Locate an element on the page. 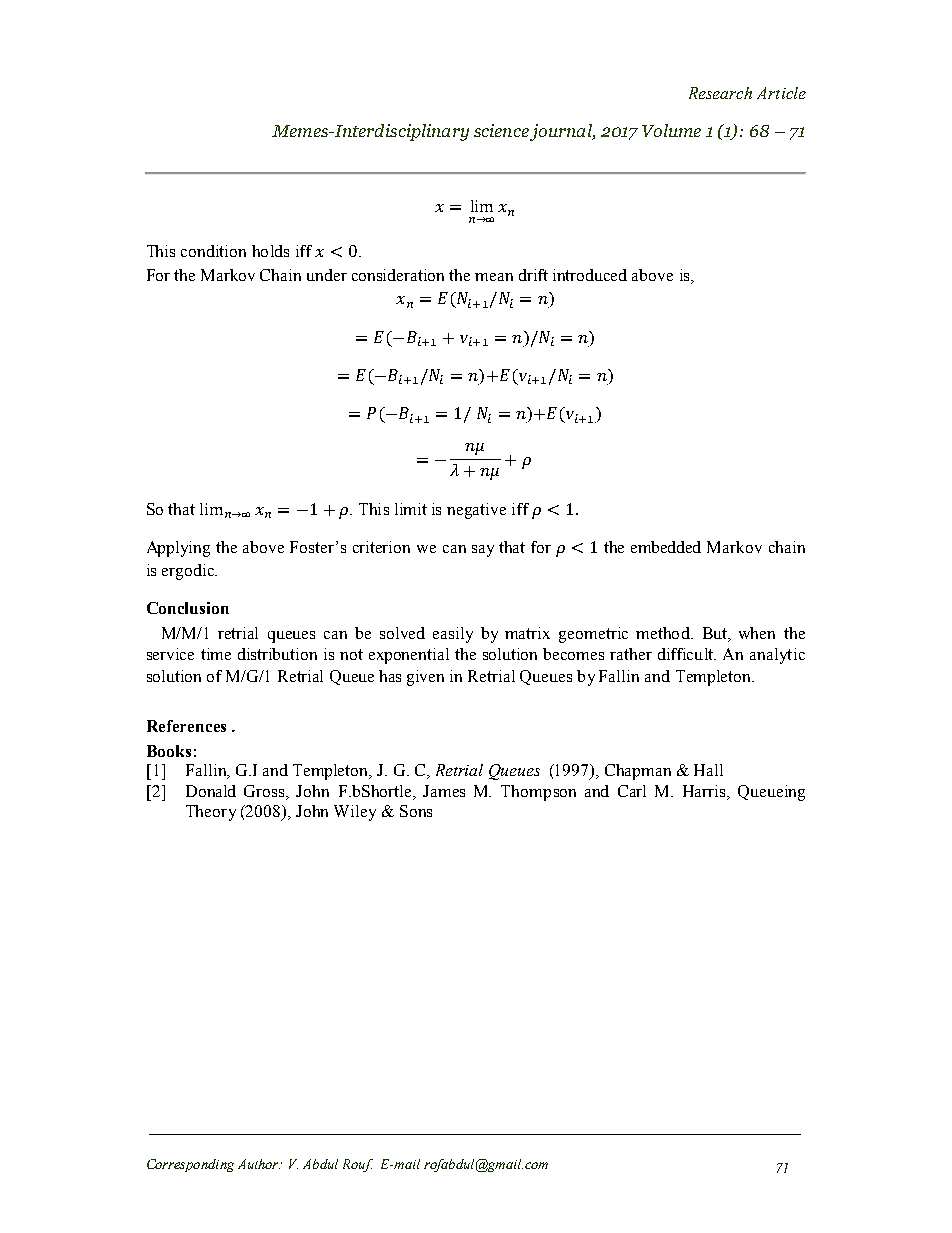 Image resolution: width=952 pixels, height=1233 pixels. Applying is located at coordinates (178, 549).
